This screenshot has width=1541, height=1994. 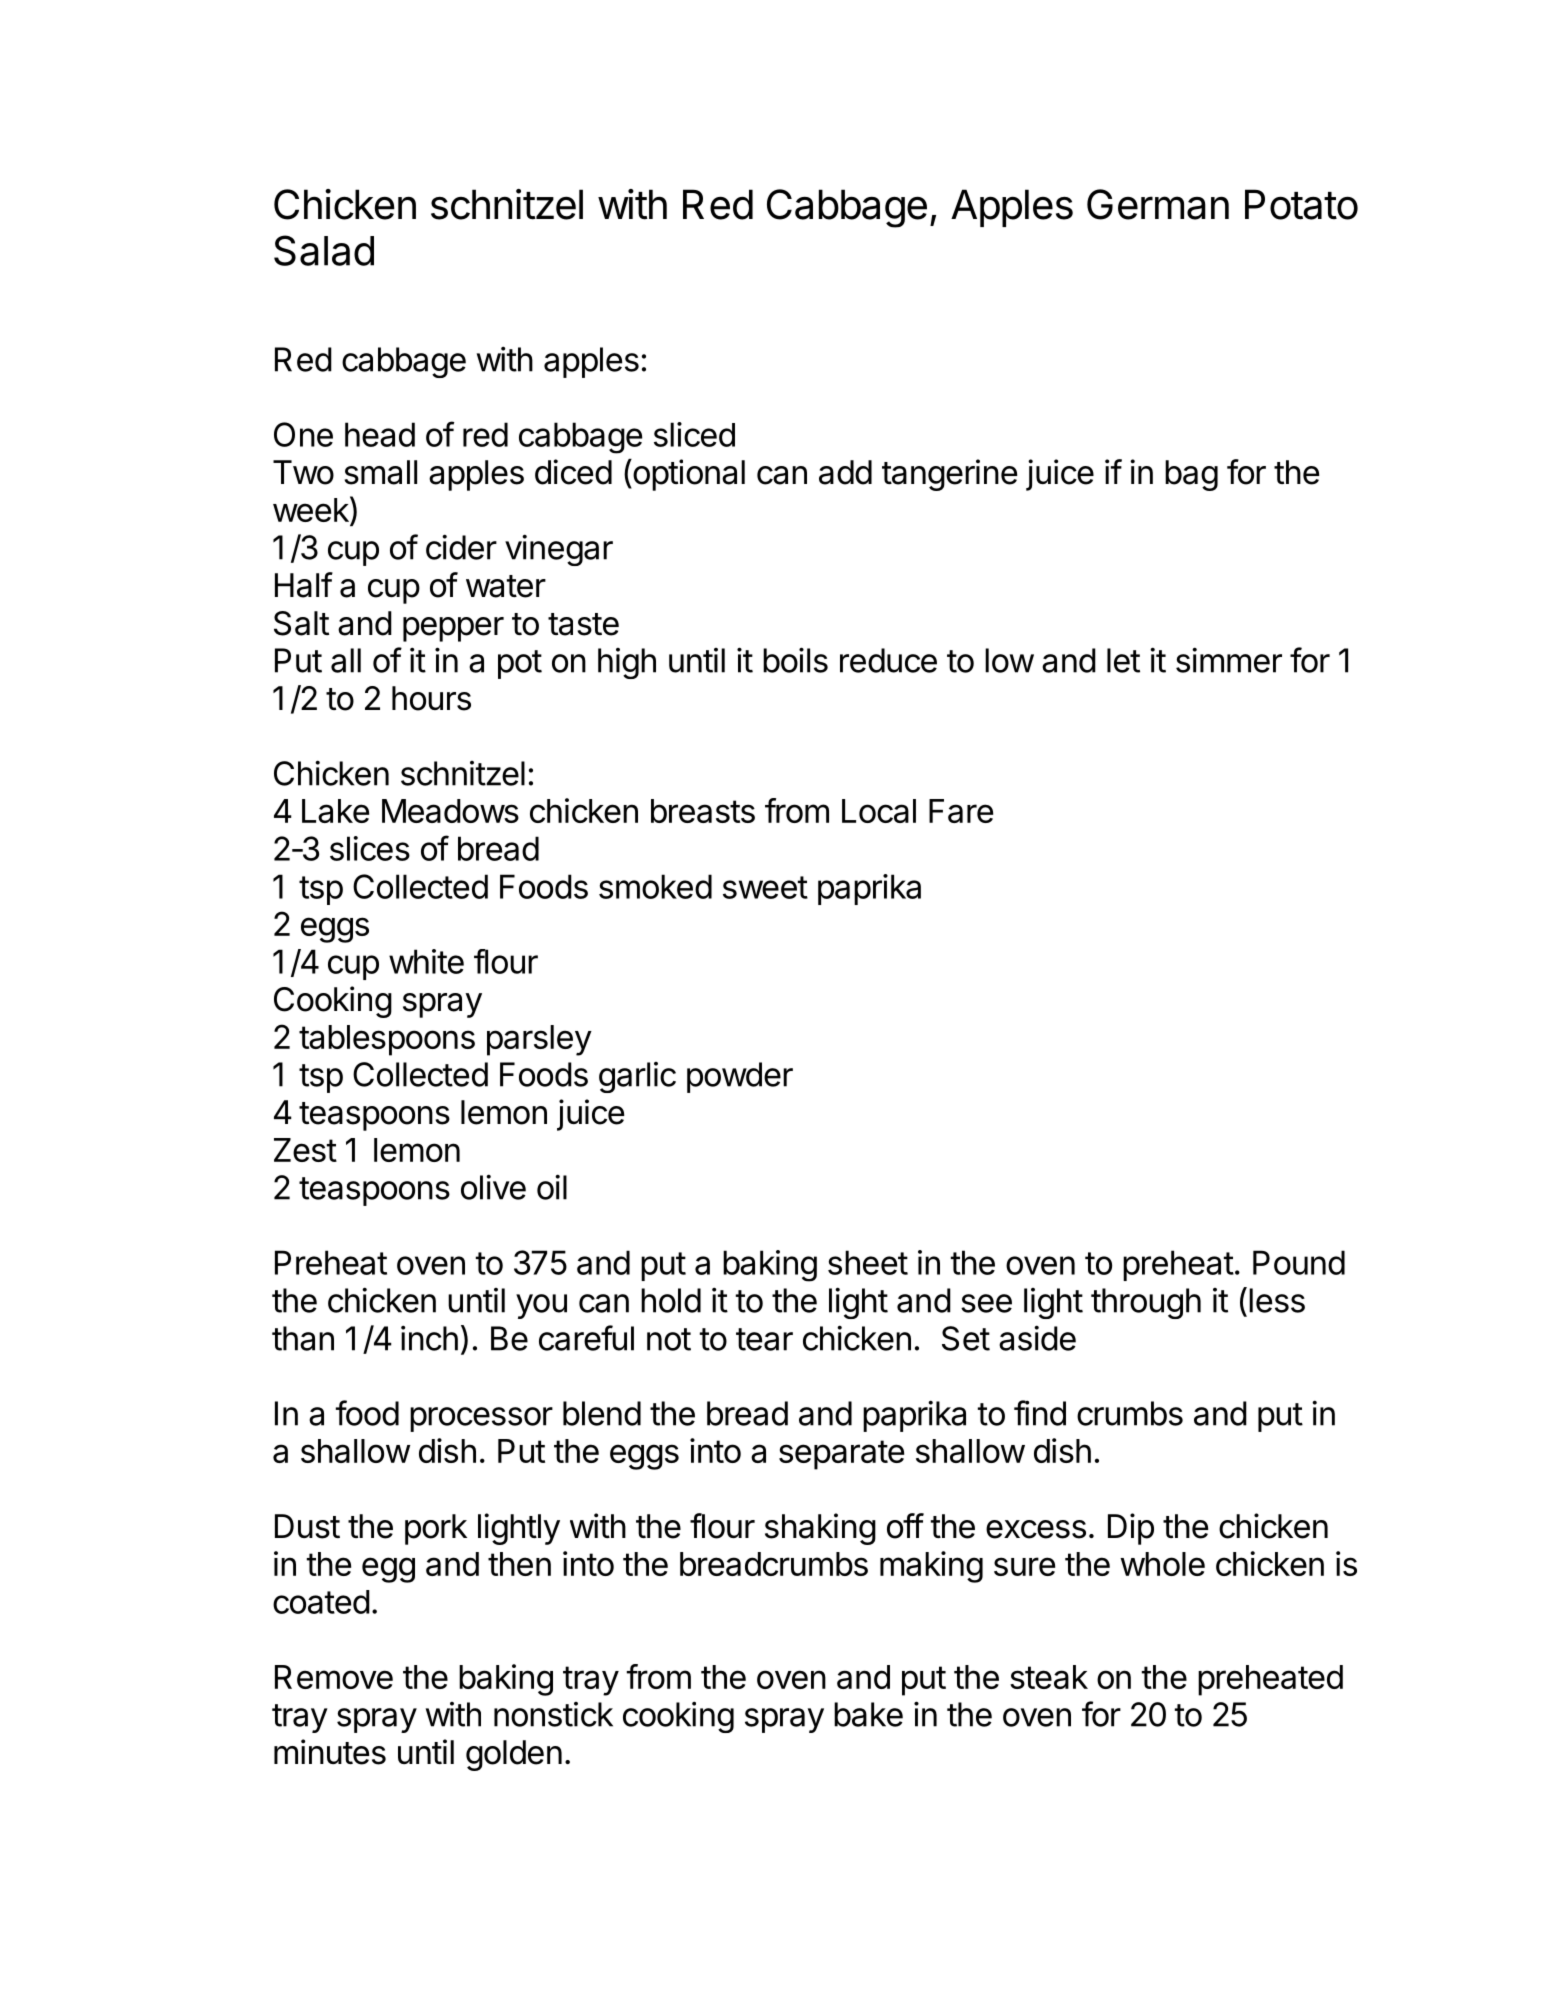 What do you see at coordinates (694, 434) in the screenshot?
I see `sliced` at bounding box center [694, 434].
